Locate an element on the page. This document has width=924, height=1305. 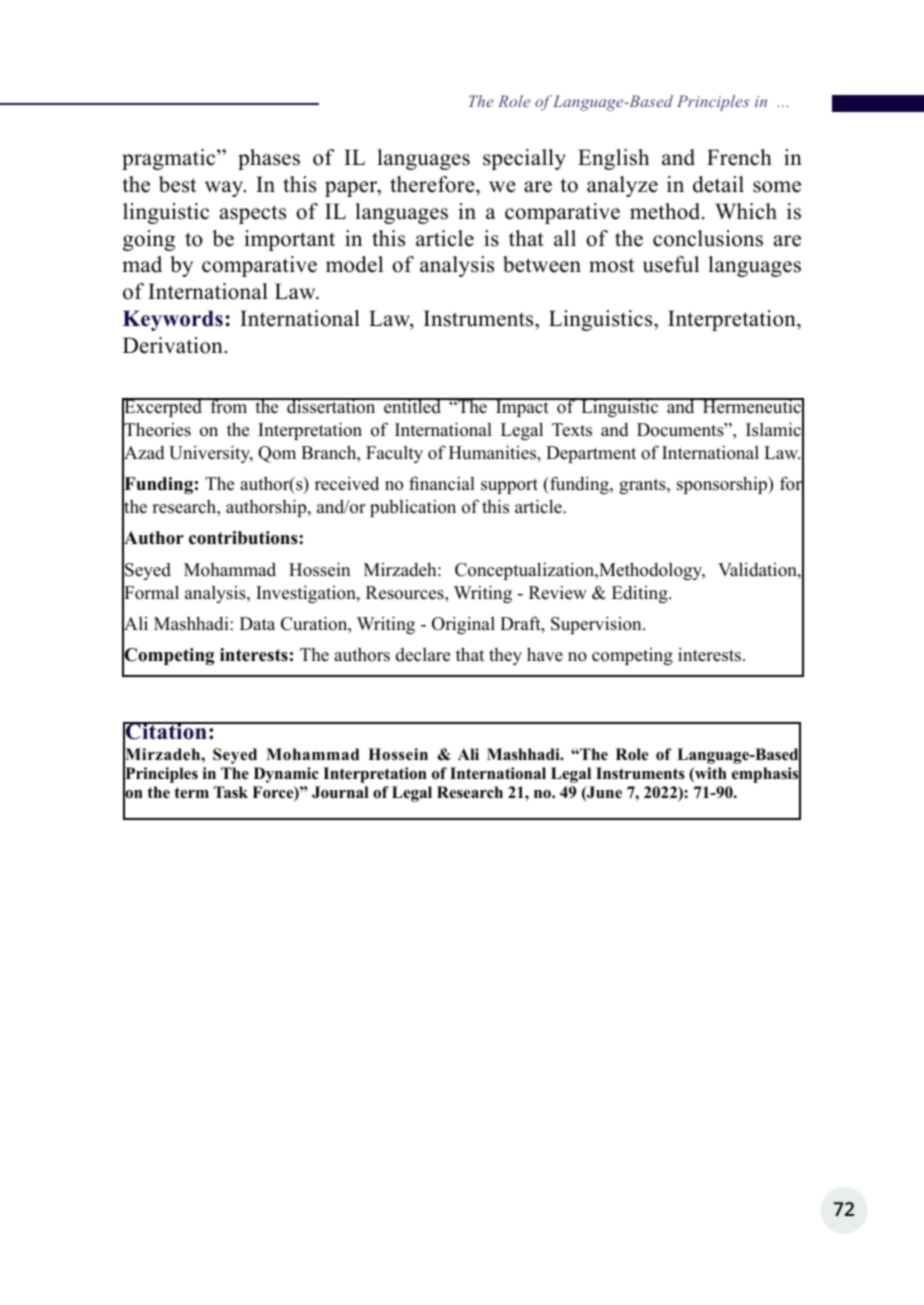
Journal is located at coordinates (340, 792).
